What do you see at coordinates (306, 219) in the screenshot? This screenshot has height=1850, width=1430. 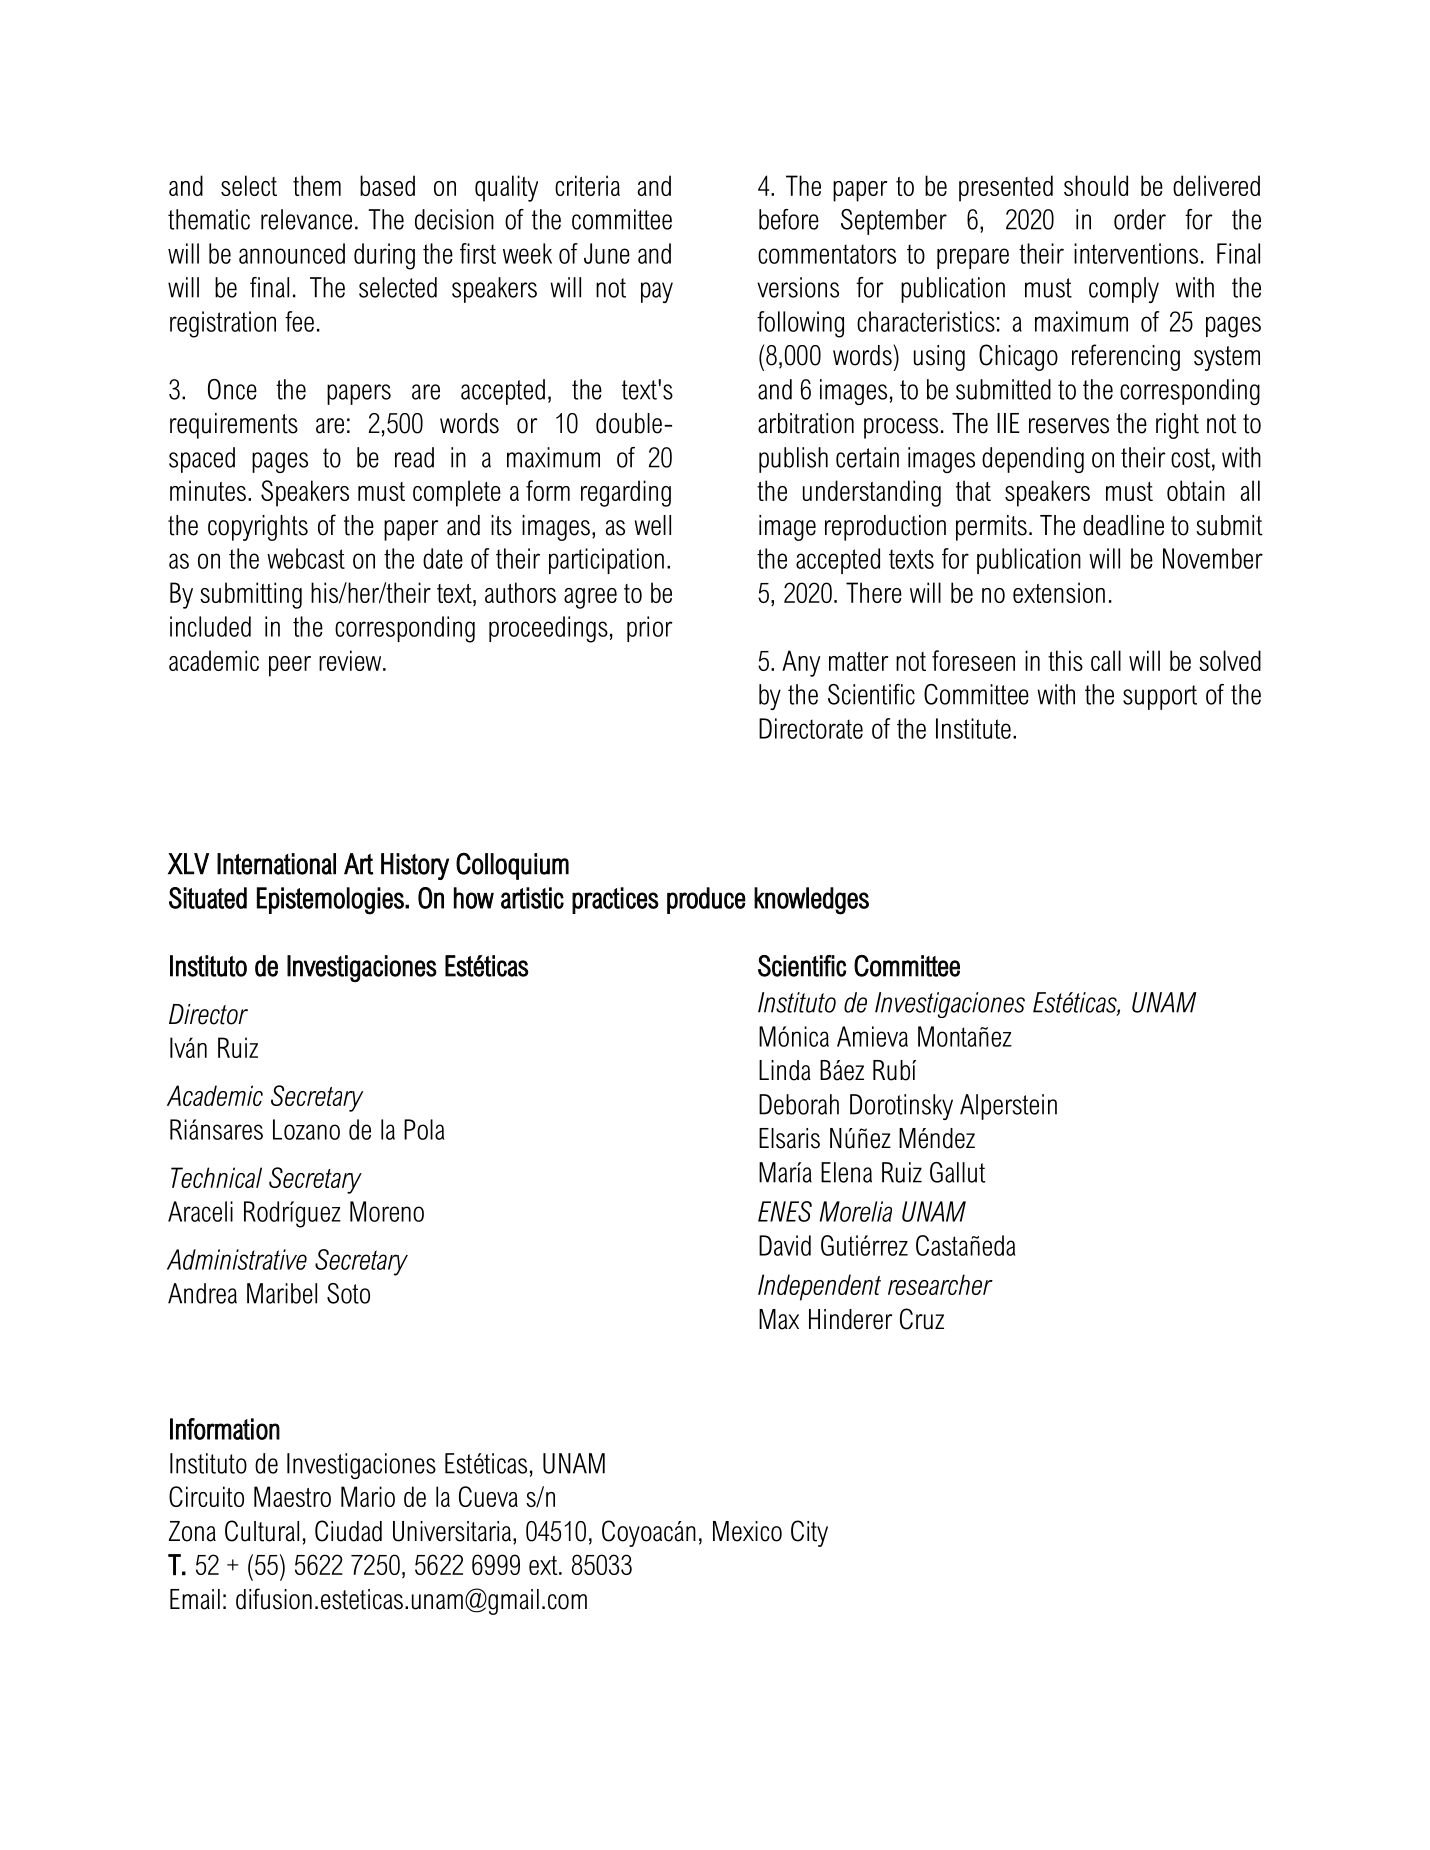 I see `relevance` at bounding box center [306, 219].
